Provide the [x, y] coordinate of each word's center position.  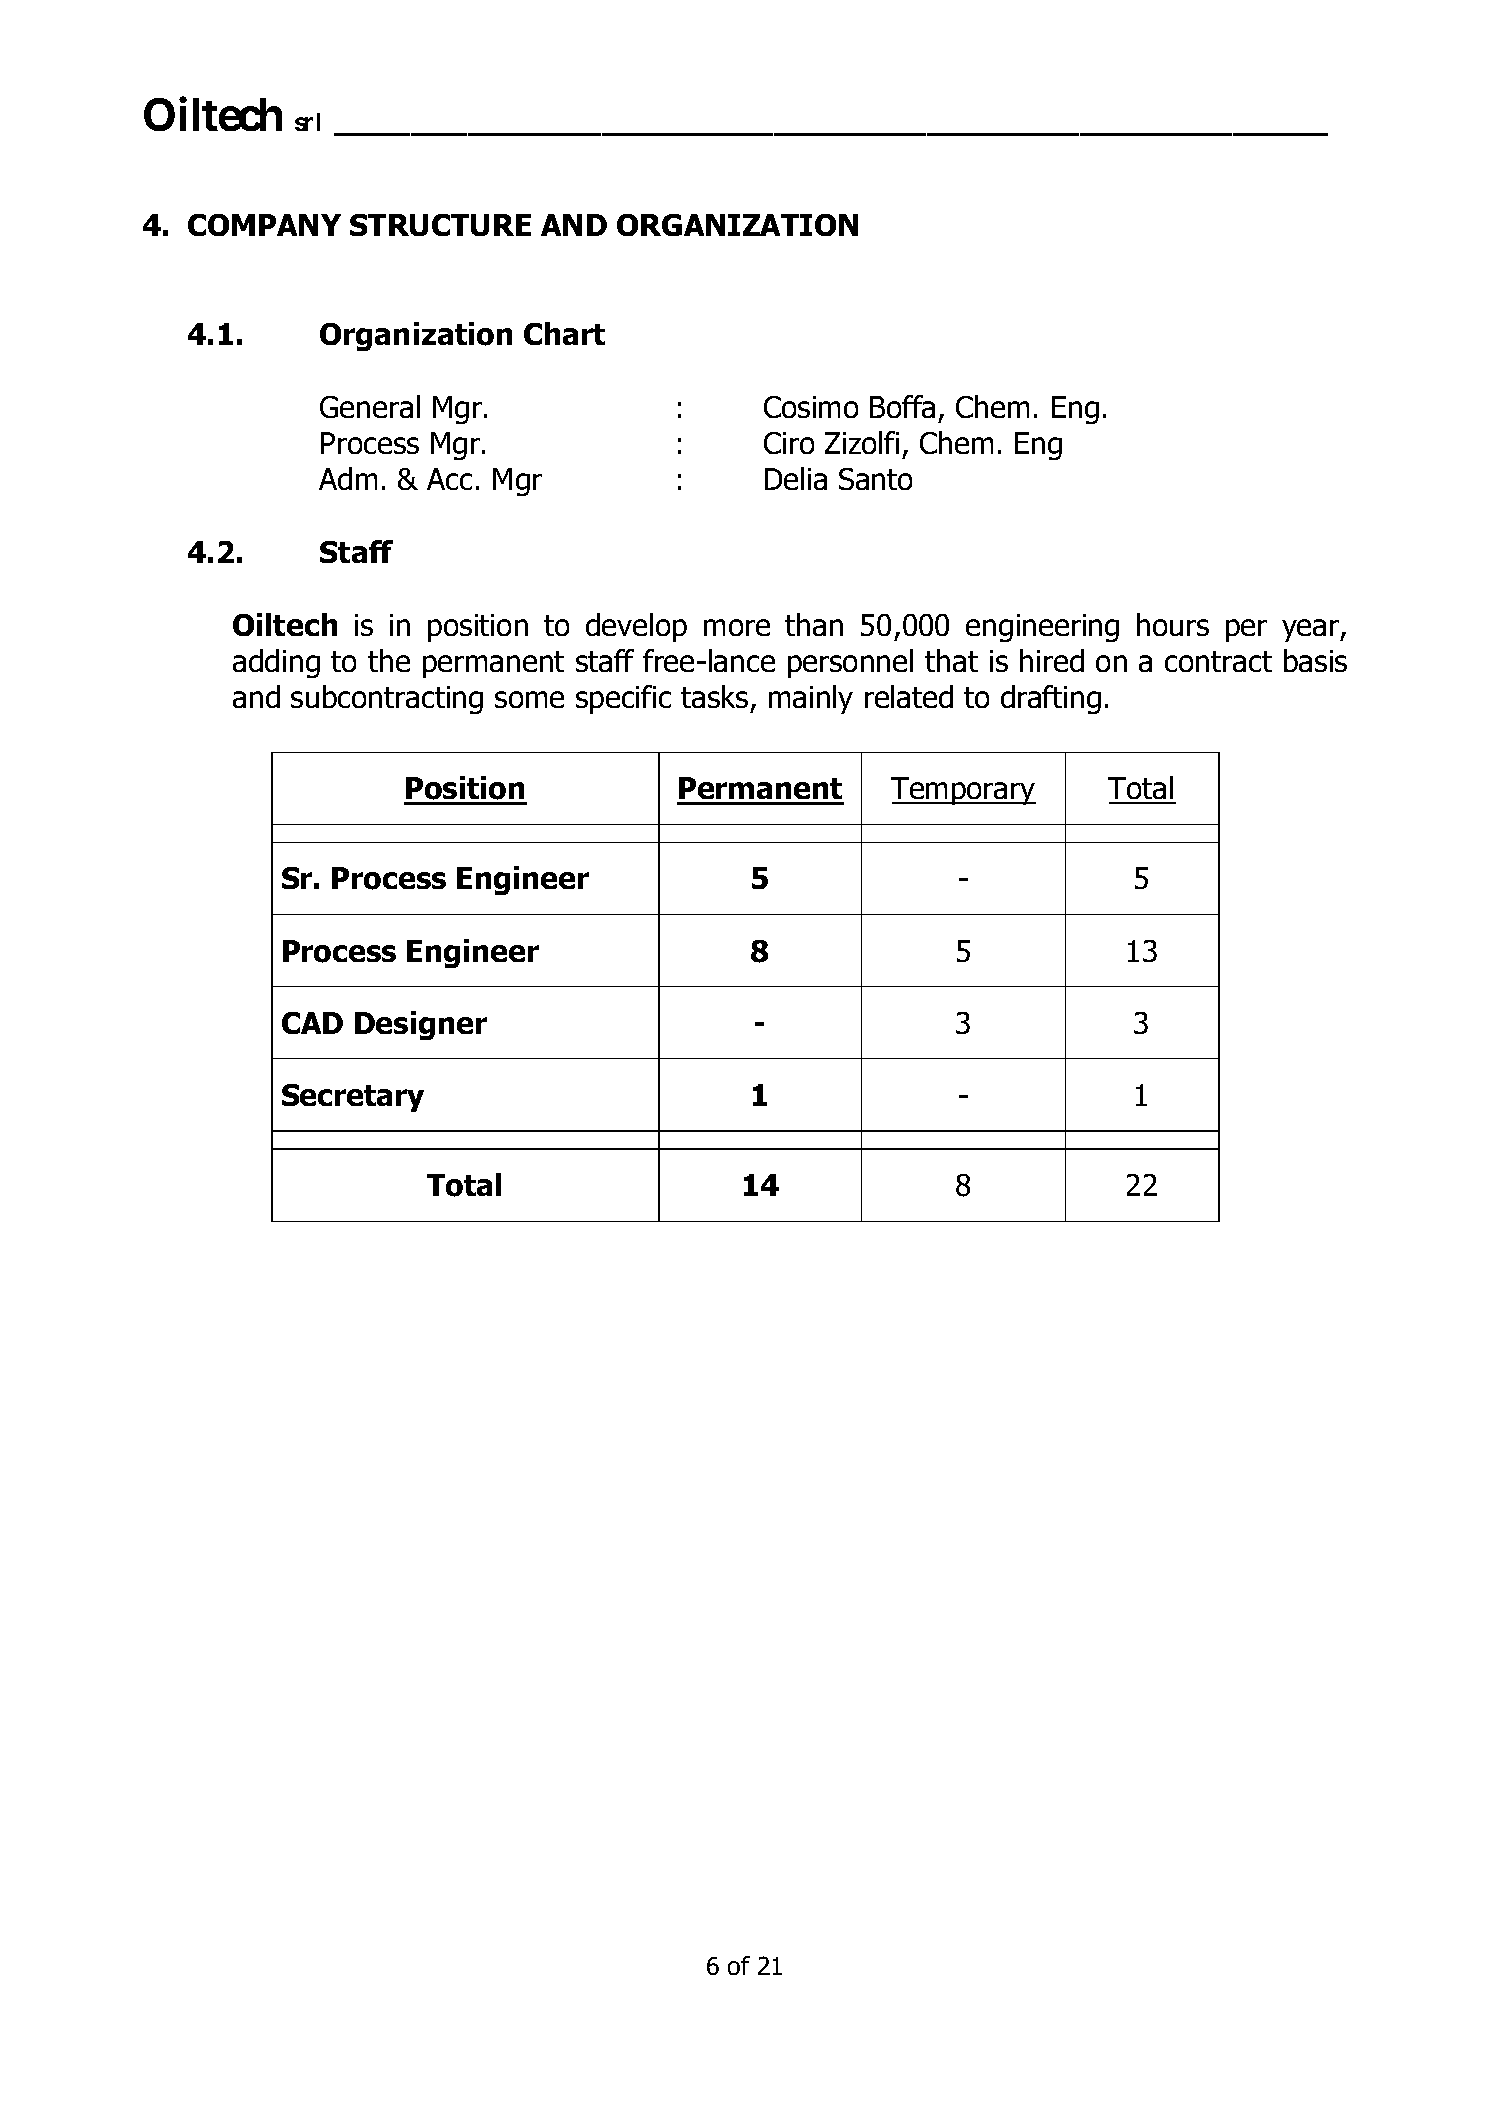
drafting [1051, 699]
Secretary [353, 1098]
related [909, 696]
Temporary [963, 791]
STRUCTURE [440, 225]
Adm [348, 478]
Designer [421, 1025]
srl [307, 122]
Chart [564, 333]
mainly [811, 699]
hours [1173, 624]
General [370, 406]
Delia [796, 478]
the [389, 660]
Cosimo [811, 407]
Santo [875, 479]
